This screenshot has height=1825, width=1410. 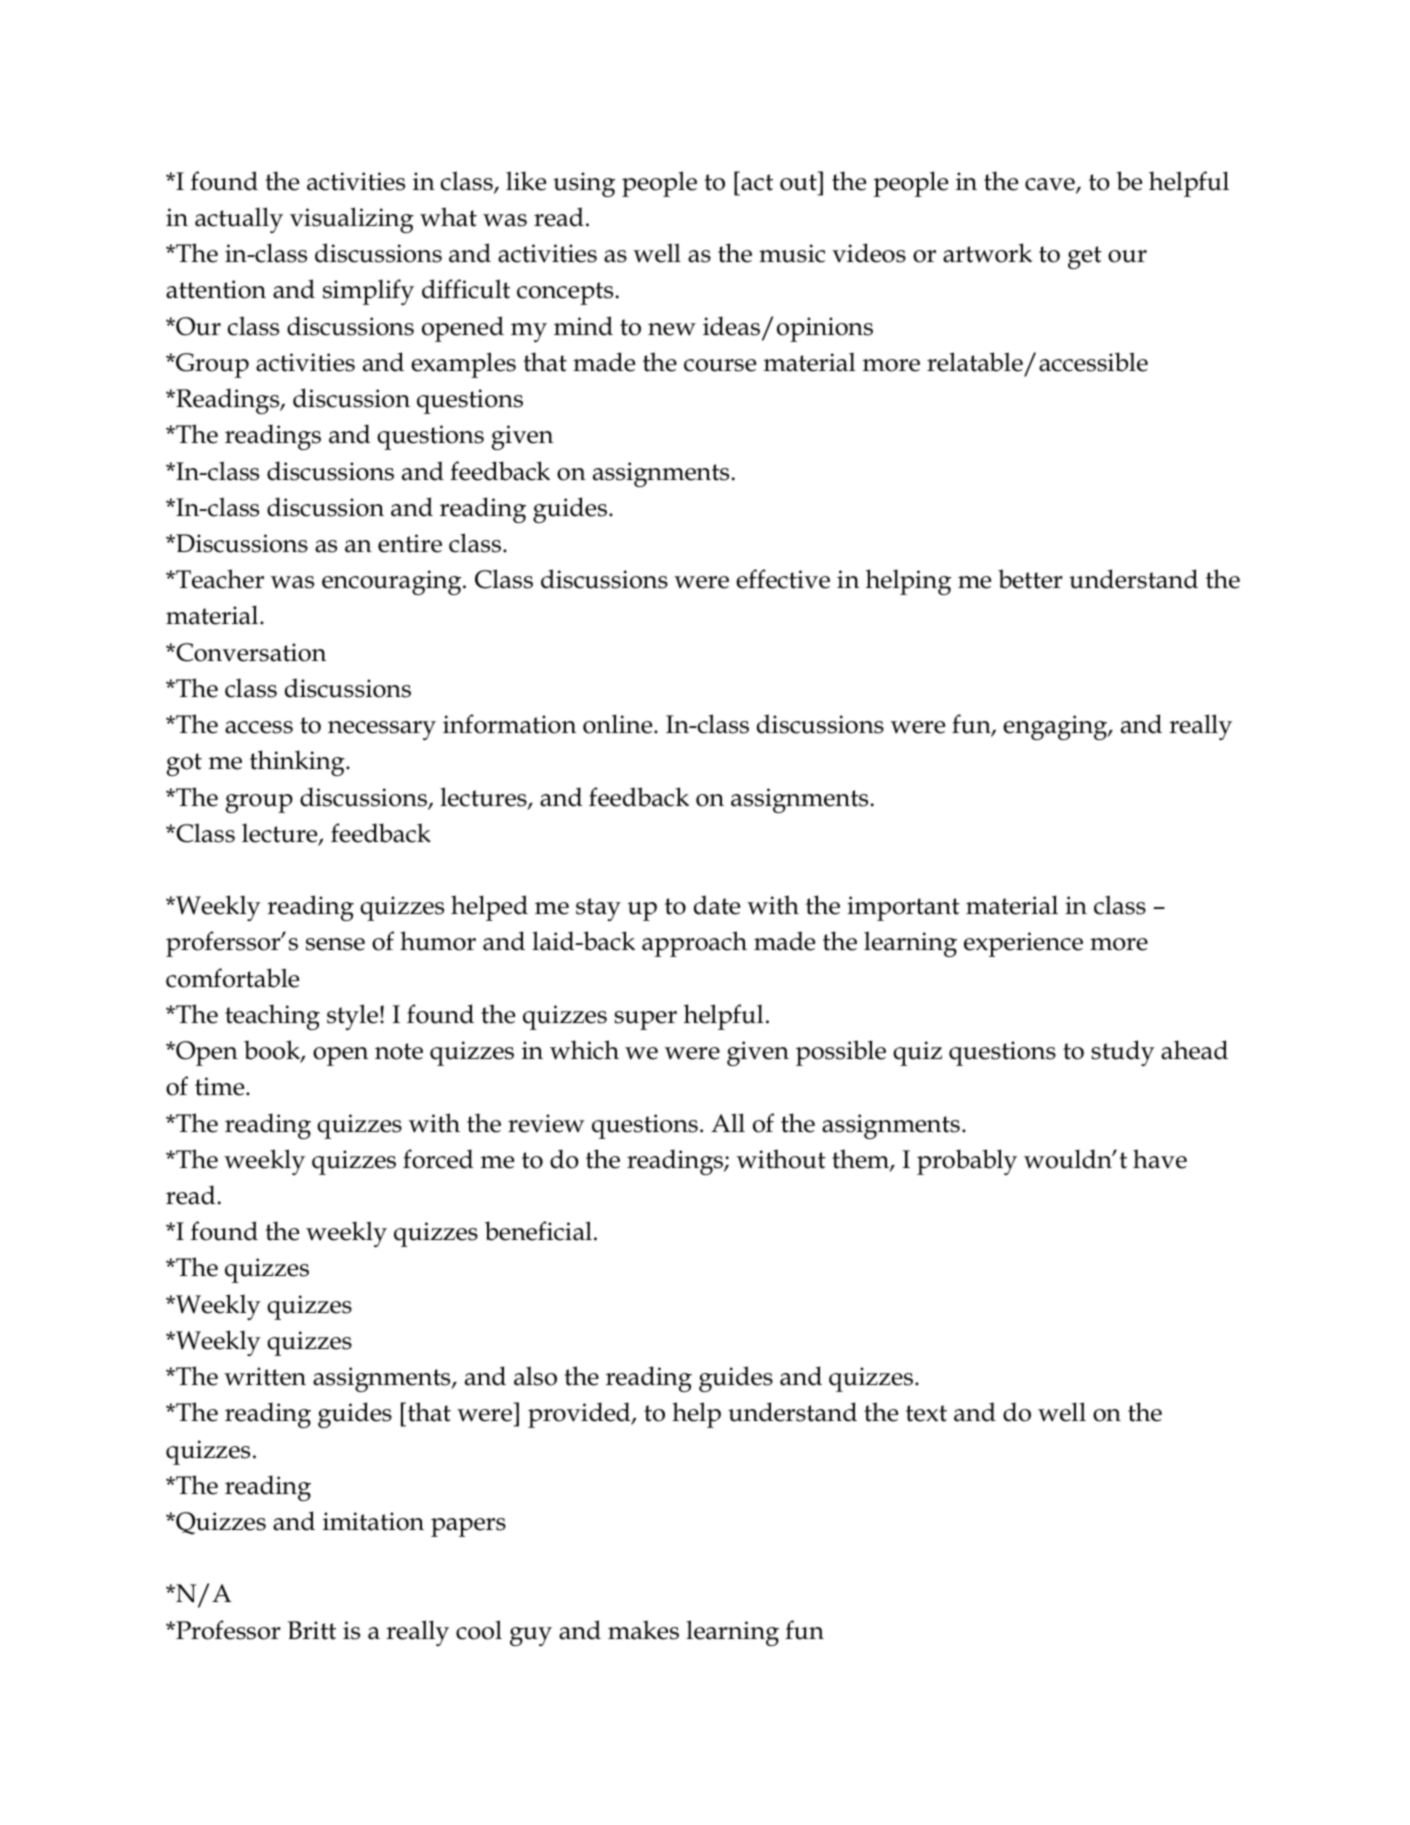 What do you see at coordinates (219, 579) in the screenshot?
I see `Teacher` at bounding box center [219, 579].
